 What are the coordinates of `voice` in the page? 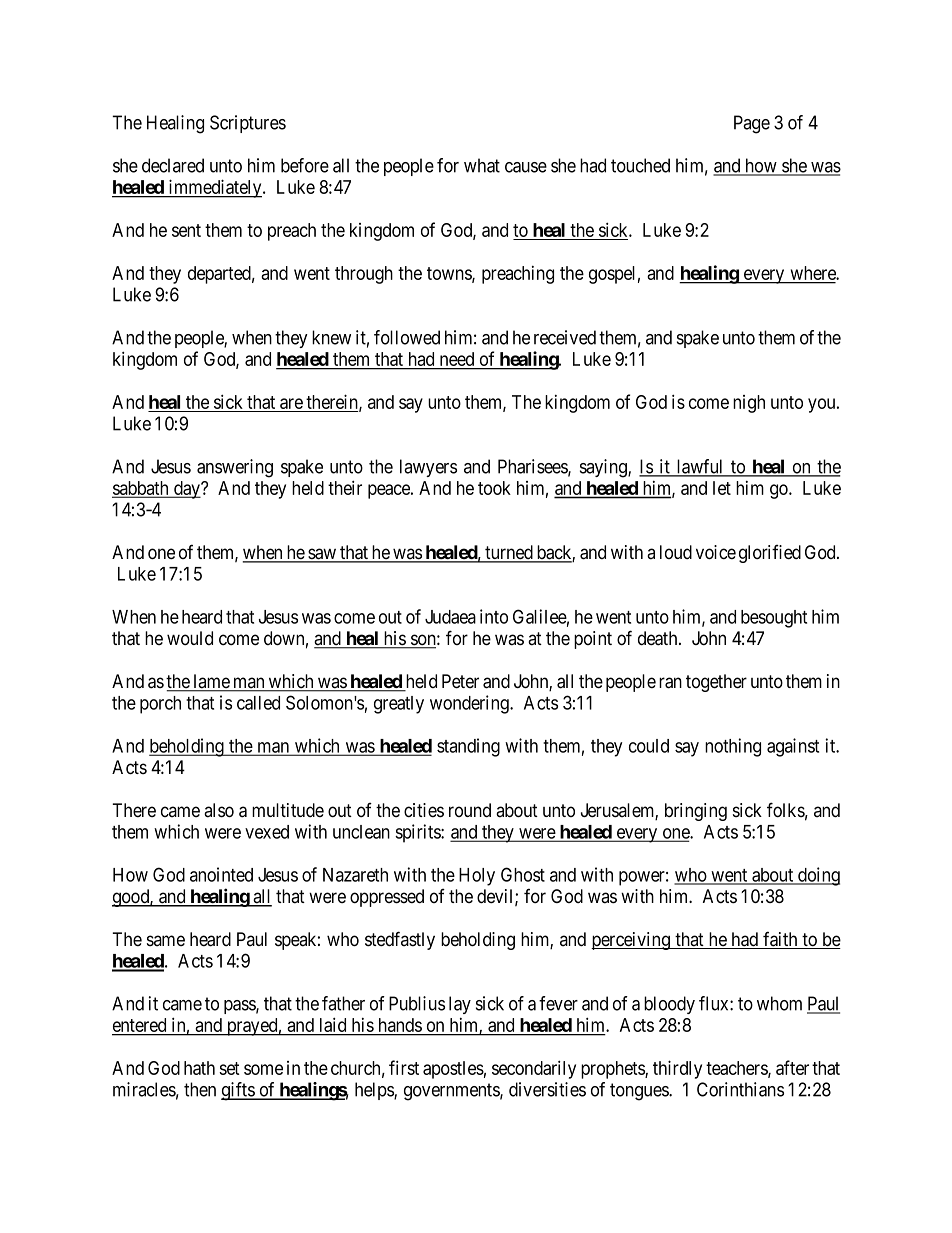 It's located at (716, 552).
